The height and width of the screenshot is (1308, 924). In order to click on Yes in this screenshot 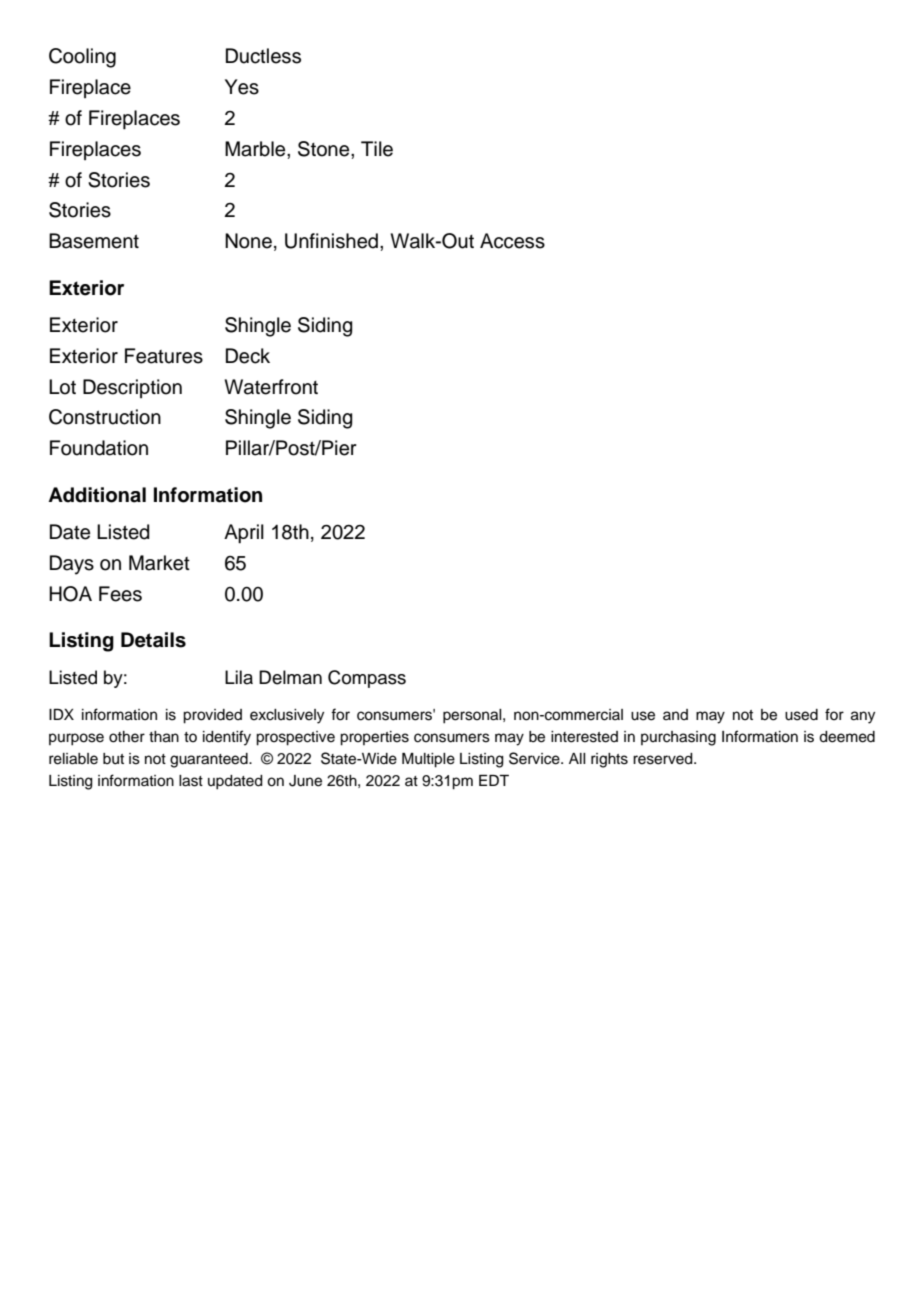, I will do `click(242, 87)`.
